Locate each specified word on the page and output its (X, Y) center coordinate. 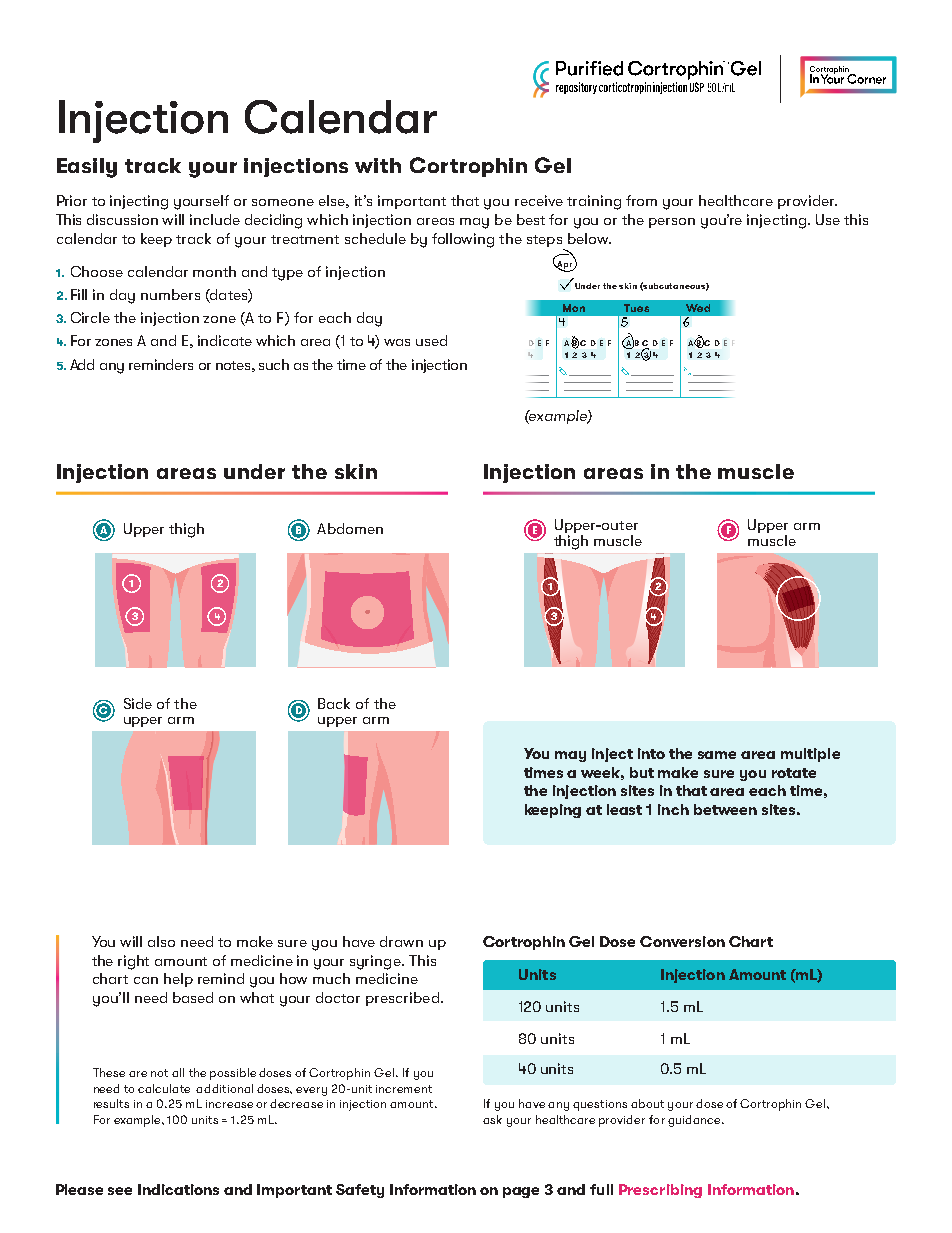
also (161, 941)
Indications (178, 1189)
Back (334, 703)
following (463, 240)
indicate (225, 340)
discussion (122, 219)
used (431, 340)
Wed (698, 308)
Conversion (682, 941)
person (672, 223)
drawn (401, 941)
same (717, 755)
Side (138, 703)
